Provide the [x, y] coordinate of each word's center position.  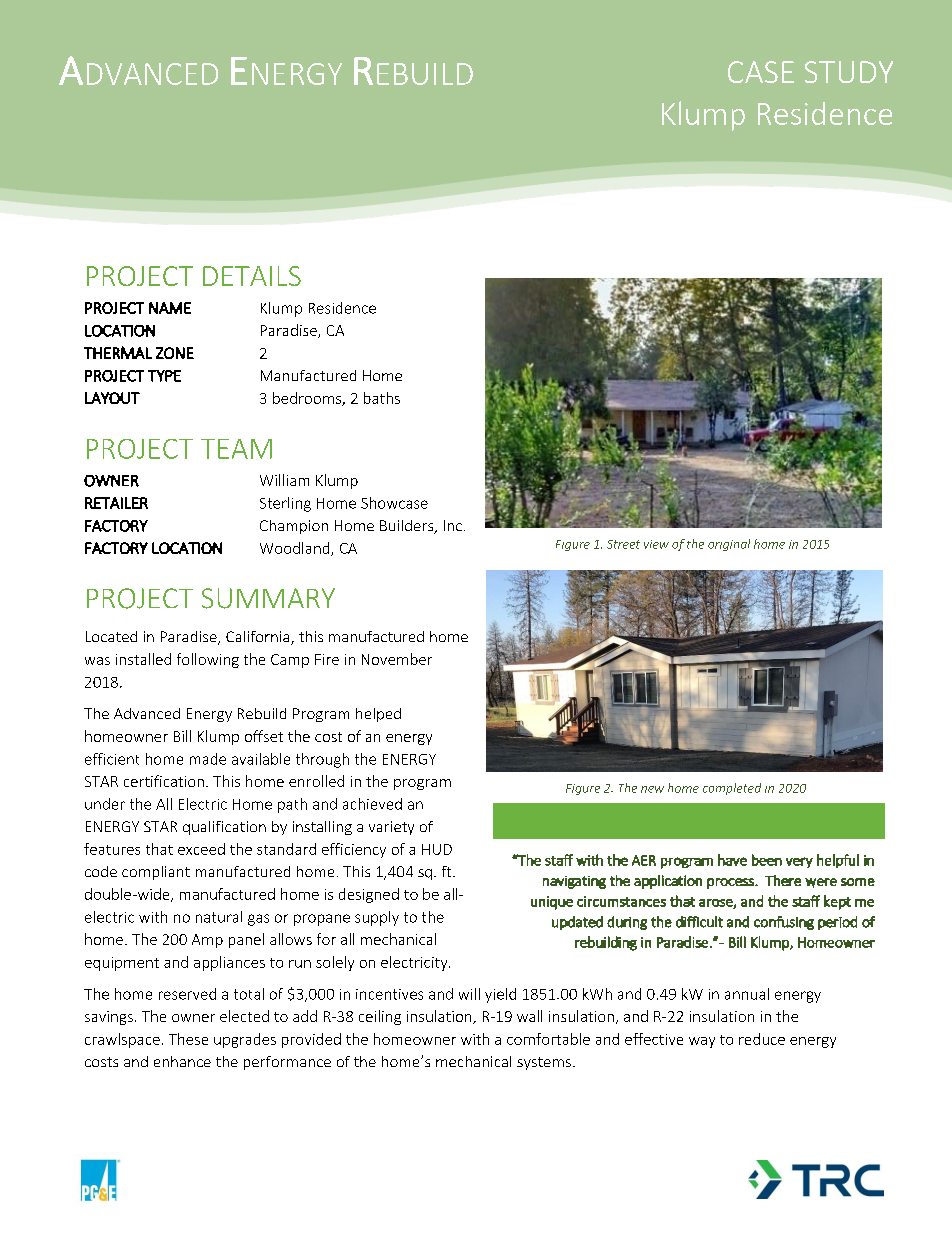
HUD [437, 849]
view [656, 544]
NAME [170, 308]
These [188, 1039]
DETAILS [252, 276]
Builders [408, 527]
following [208, 660]
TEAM [236, 449]
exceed [201, 849]
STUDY [849, 72]
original [729, 545]
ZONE [175, 353]
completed [732, 789]
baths [382, 398]
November [397, 659]
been [767, 860]
